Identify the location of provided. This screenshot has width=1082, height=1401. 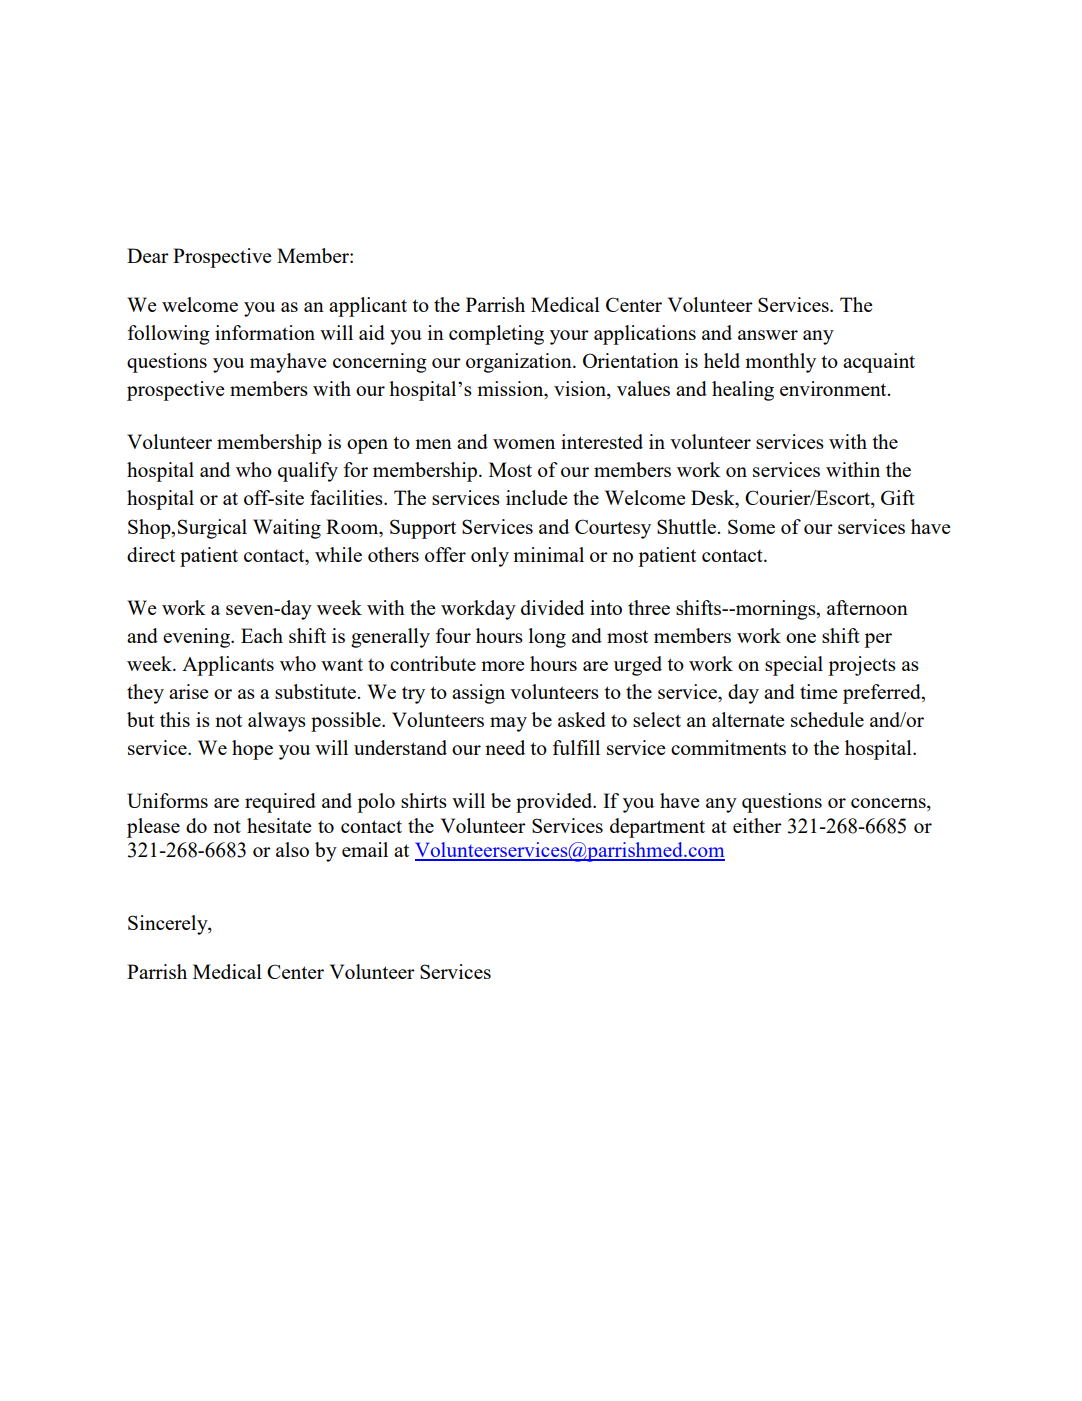
(555, 803).
